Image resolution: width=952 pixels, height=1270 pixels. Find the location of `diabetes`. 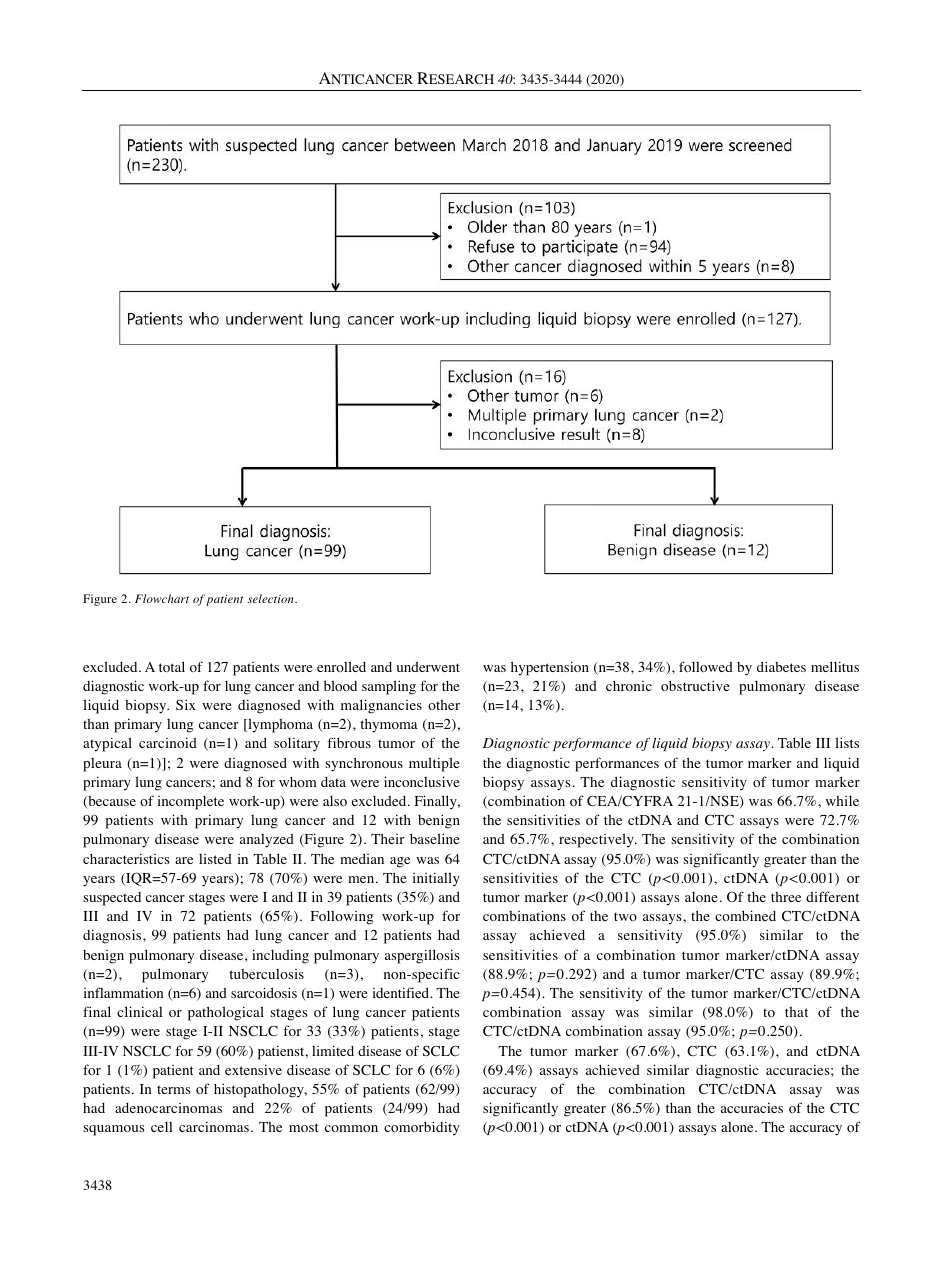

diabetes is located at coordinates (781, 666).
